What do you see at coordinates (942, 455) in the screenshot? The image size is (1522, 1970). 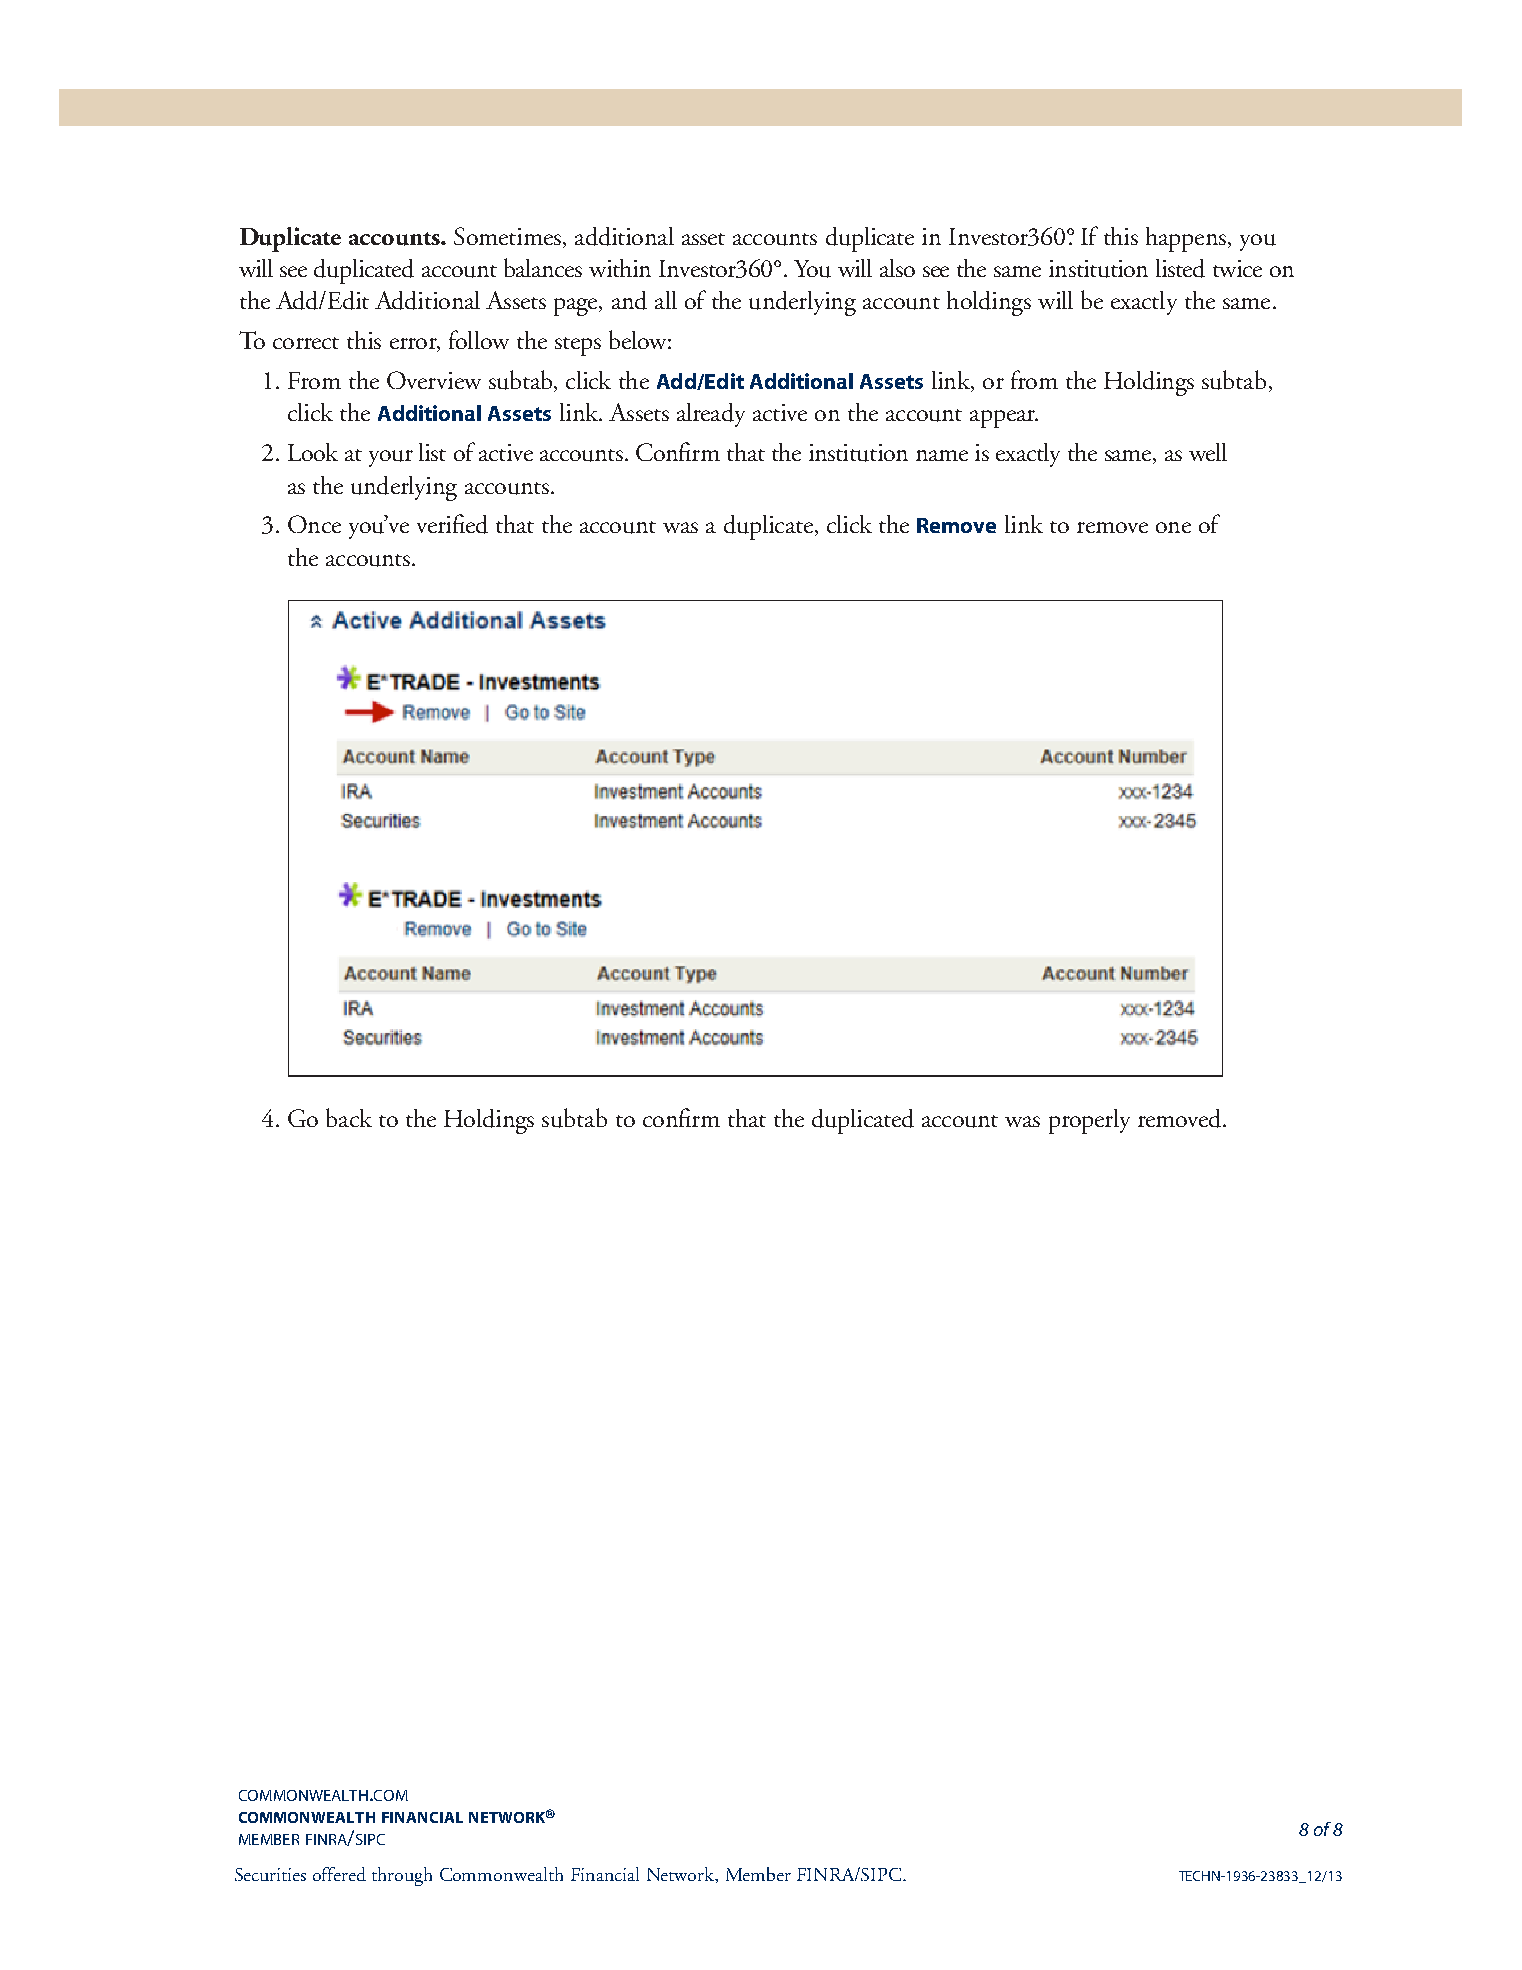 I see `name` at bounding box center [942, 455].
